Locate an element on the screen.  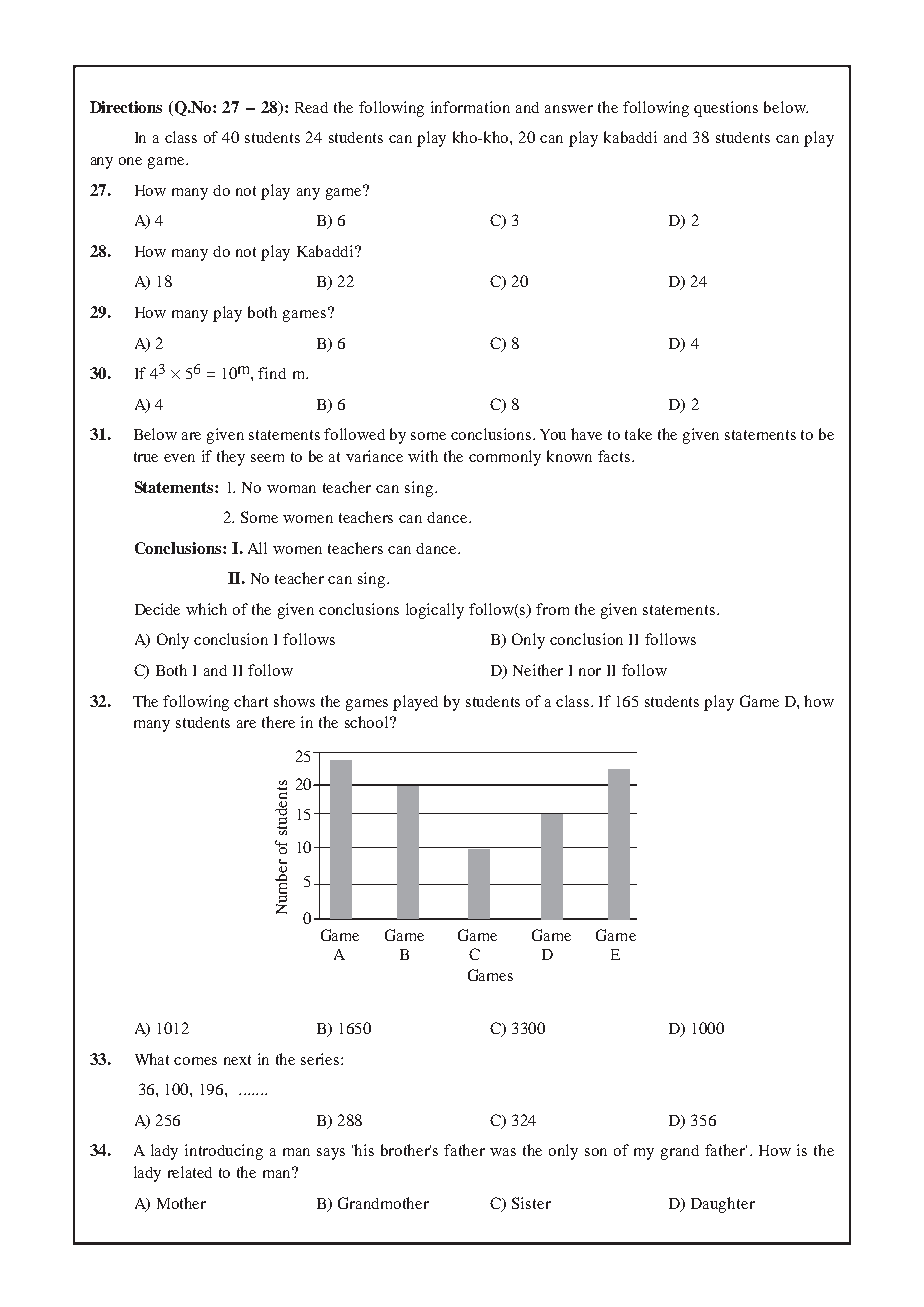
comes is located at coordinates (195, 1061).
